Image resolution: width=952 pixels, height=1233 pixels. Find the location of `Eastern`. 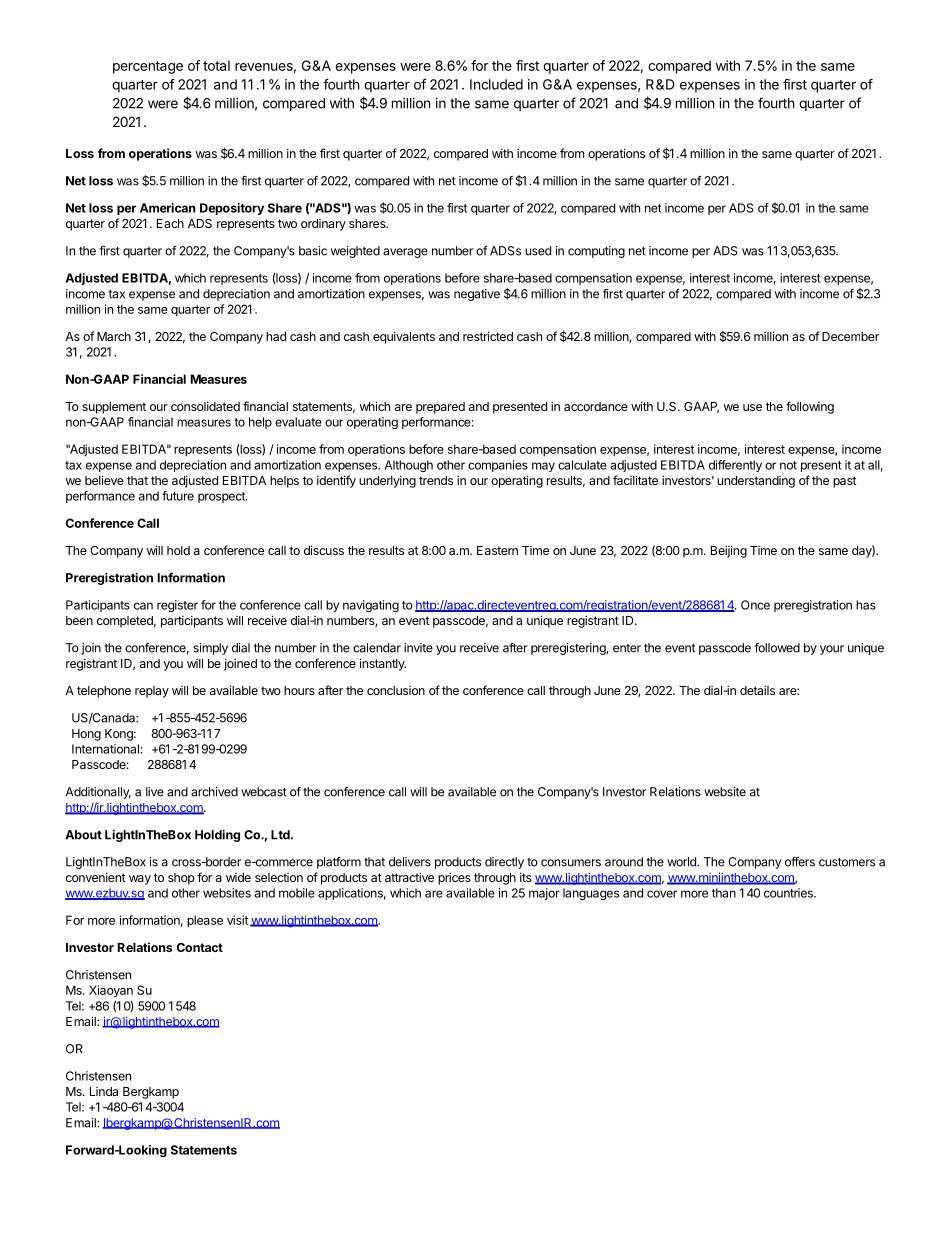

Eastern is located at coordinates (497, 550).
